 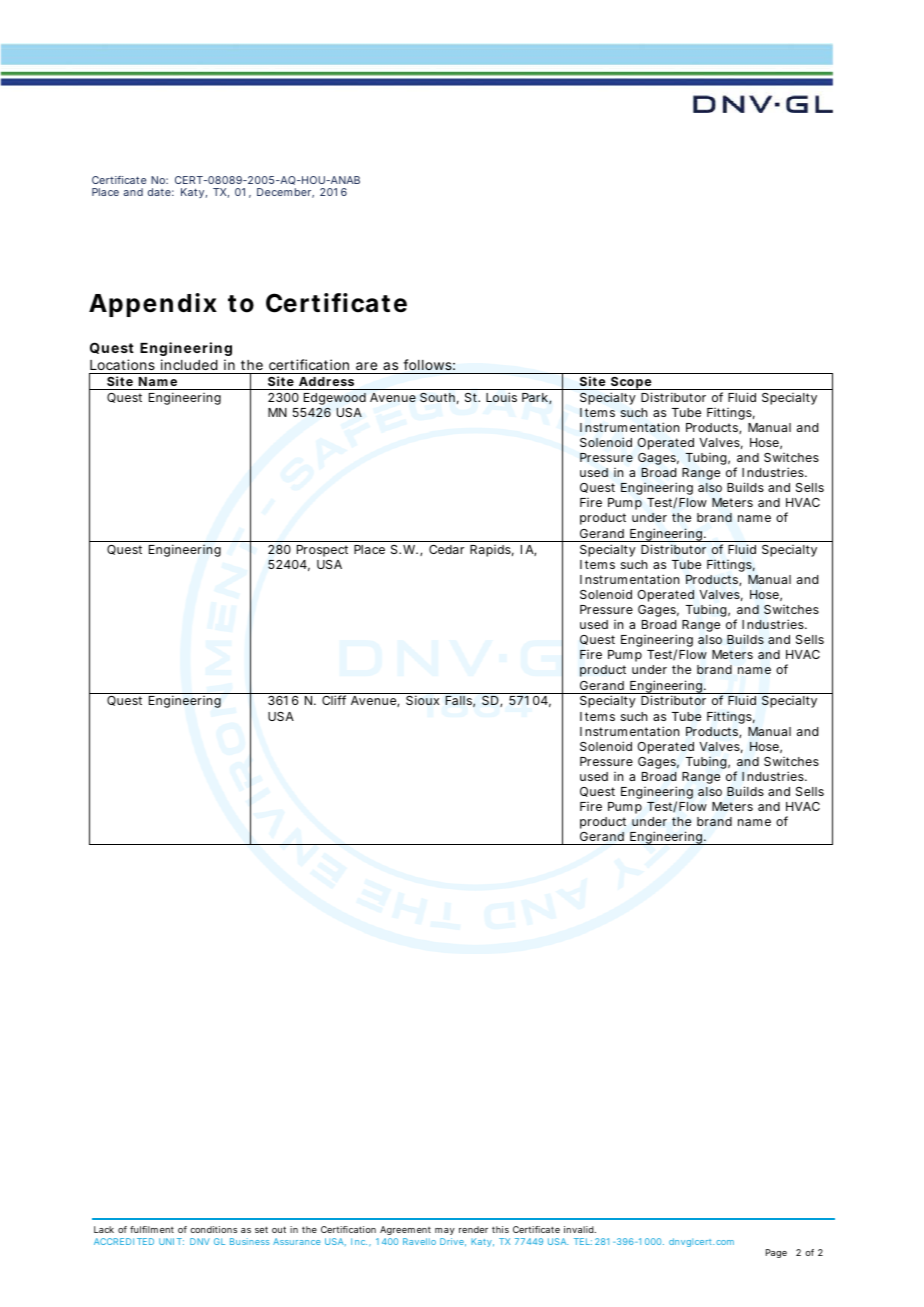 What do you see at coordinates (366, 366) in the screenshot?
I see `are` at bounding box center [366, 366].
